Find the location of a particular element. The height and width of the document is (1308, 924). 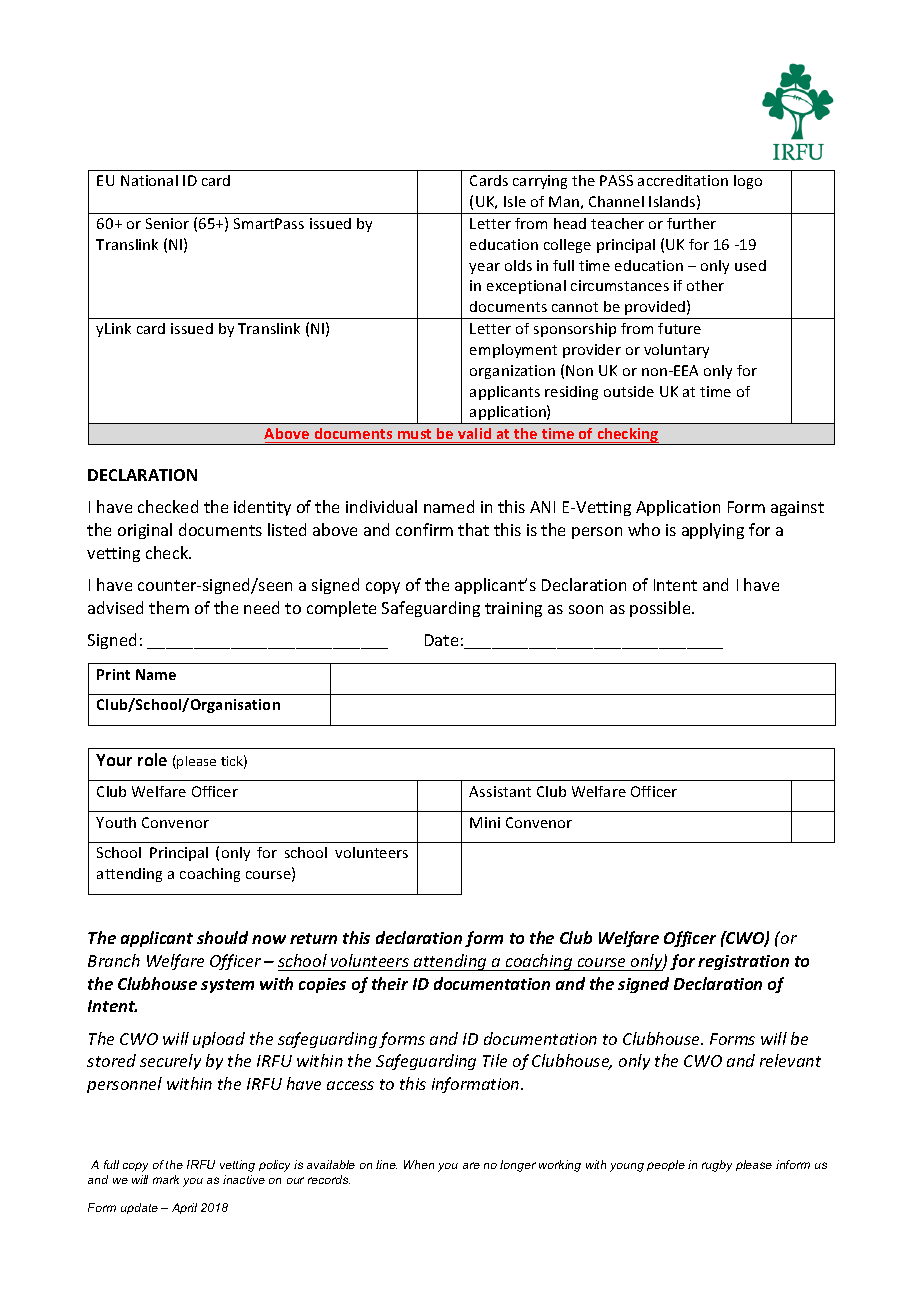

training is located at coordinates (513, 609).
